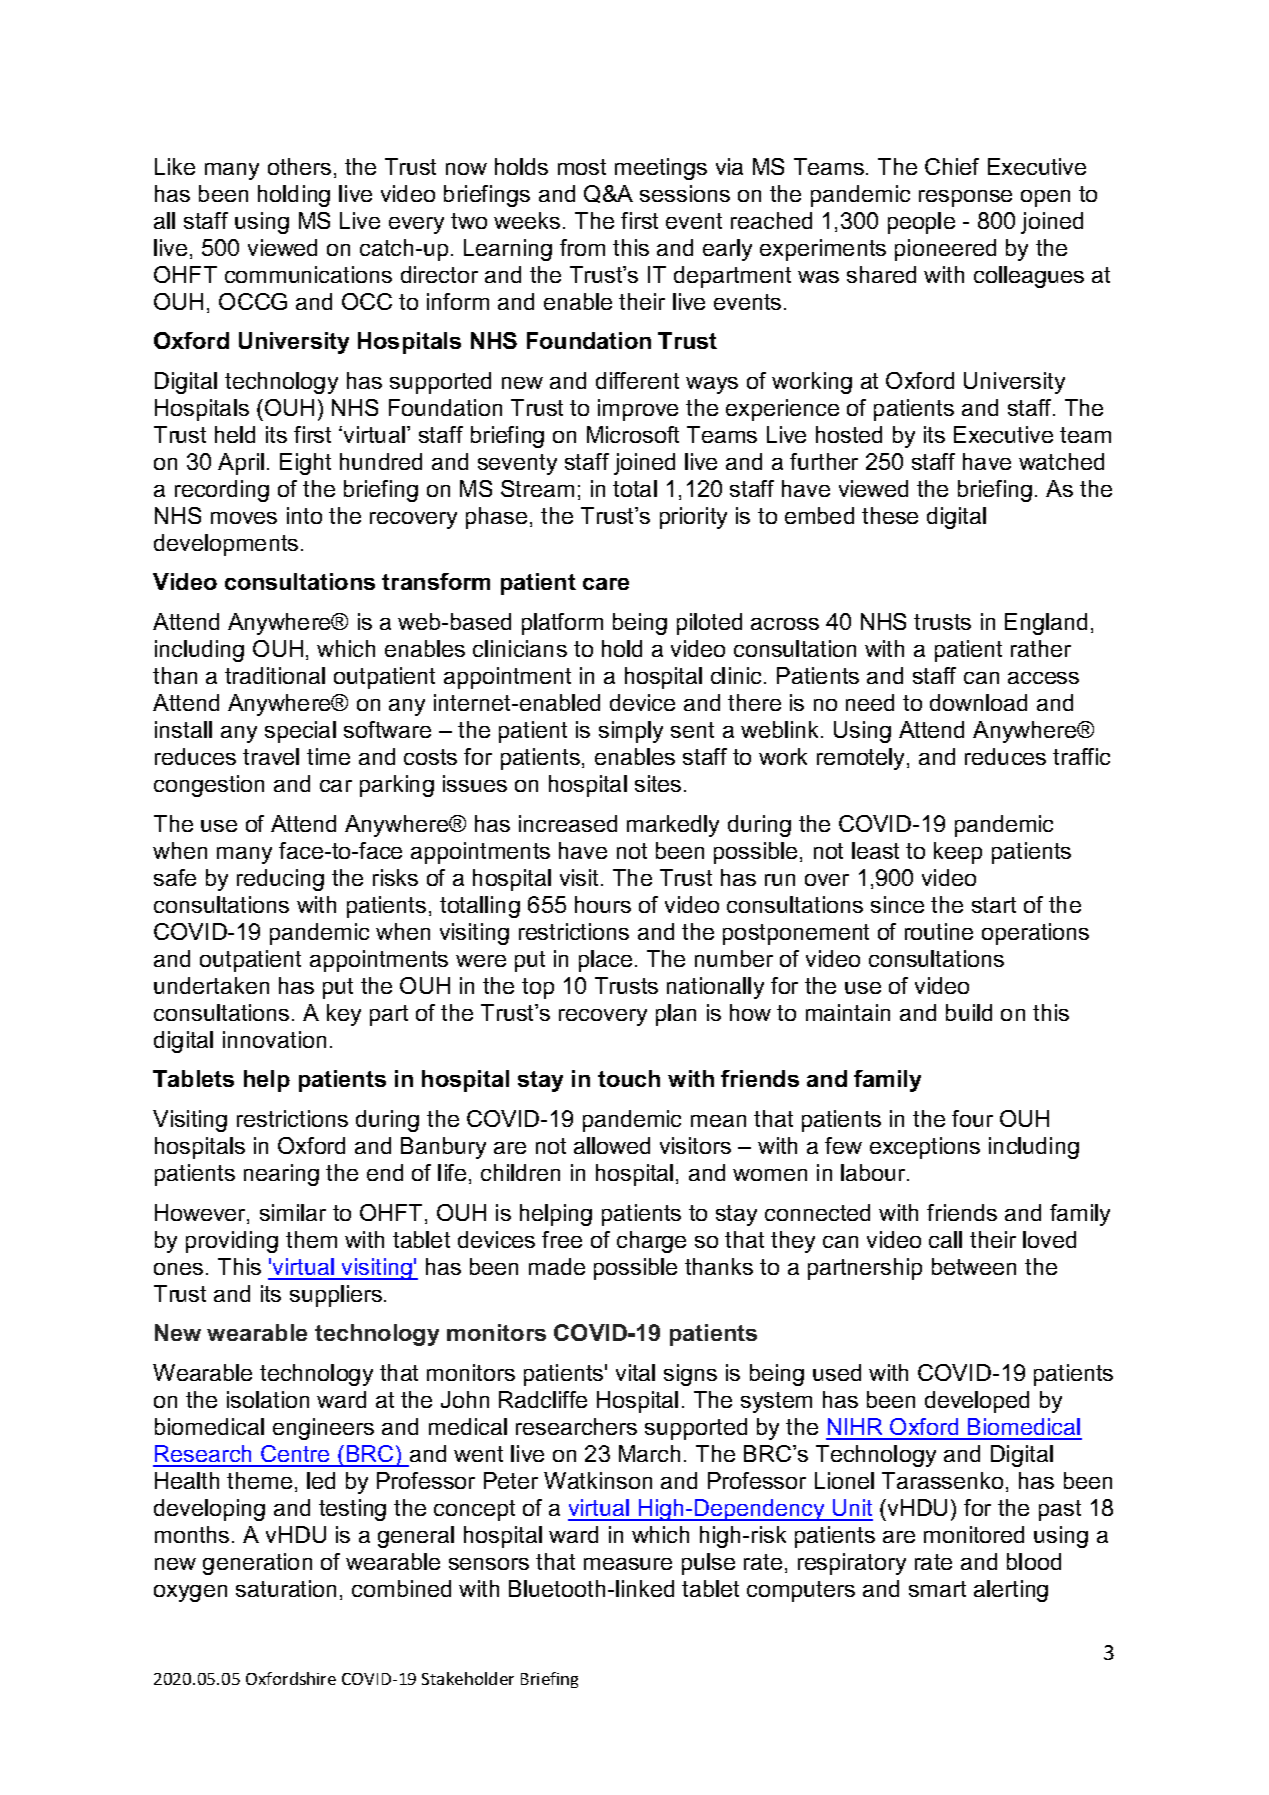  Describe the element at coordinates (685, 193) in the document. I see `sessions` at that location.
